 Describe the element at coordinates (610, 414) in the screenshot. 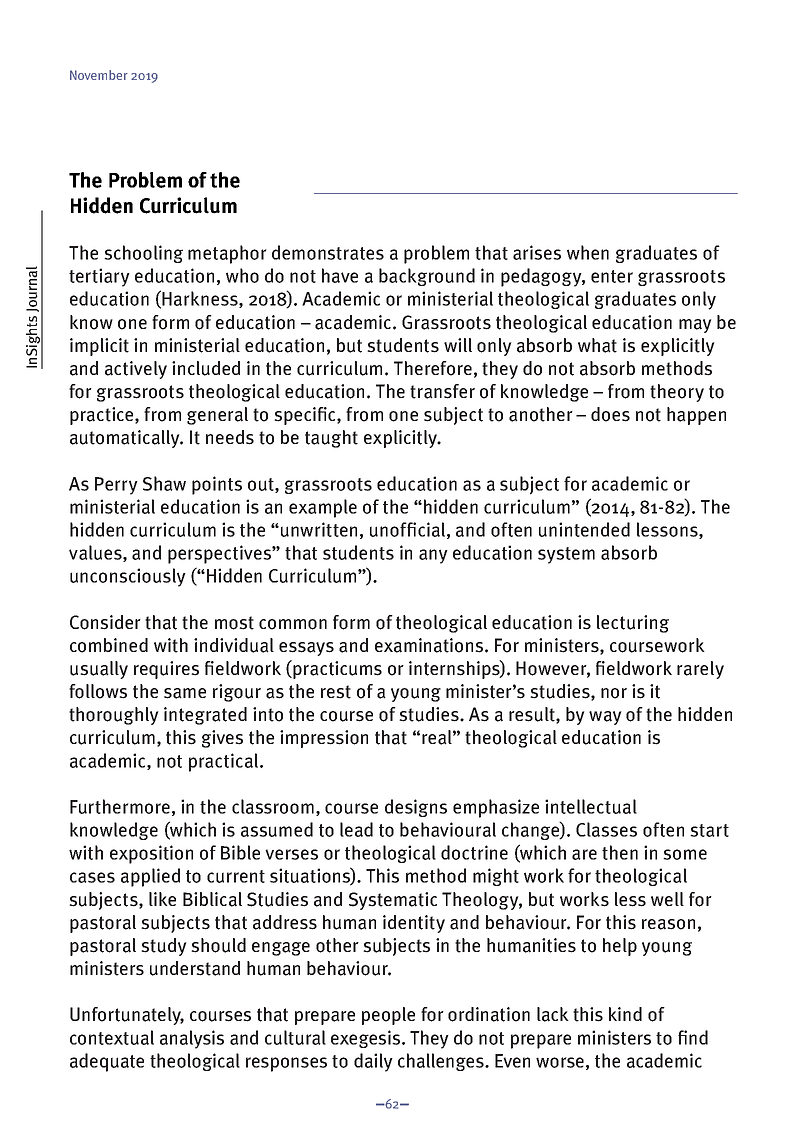

I see `does` at that location.
